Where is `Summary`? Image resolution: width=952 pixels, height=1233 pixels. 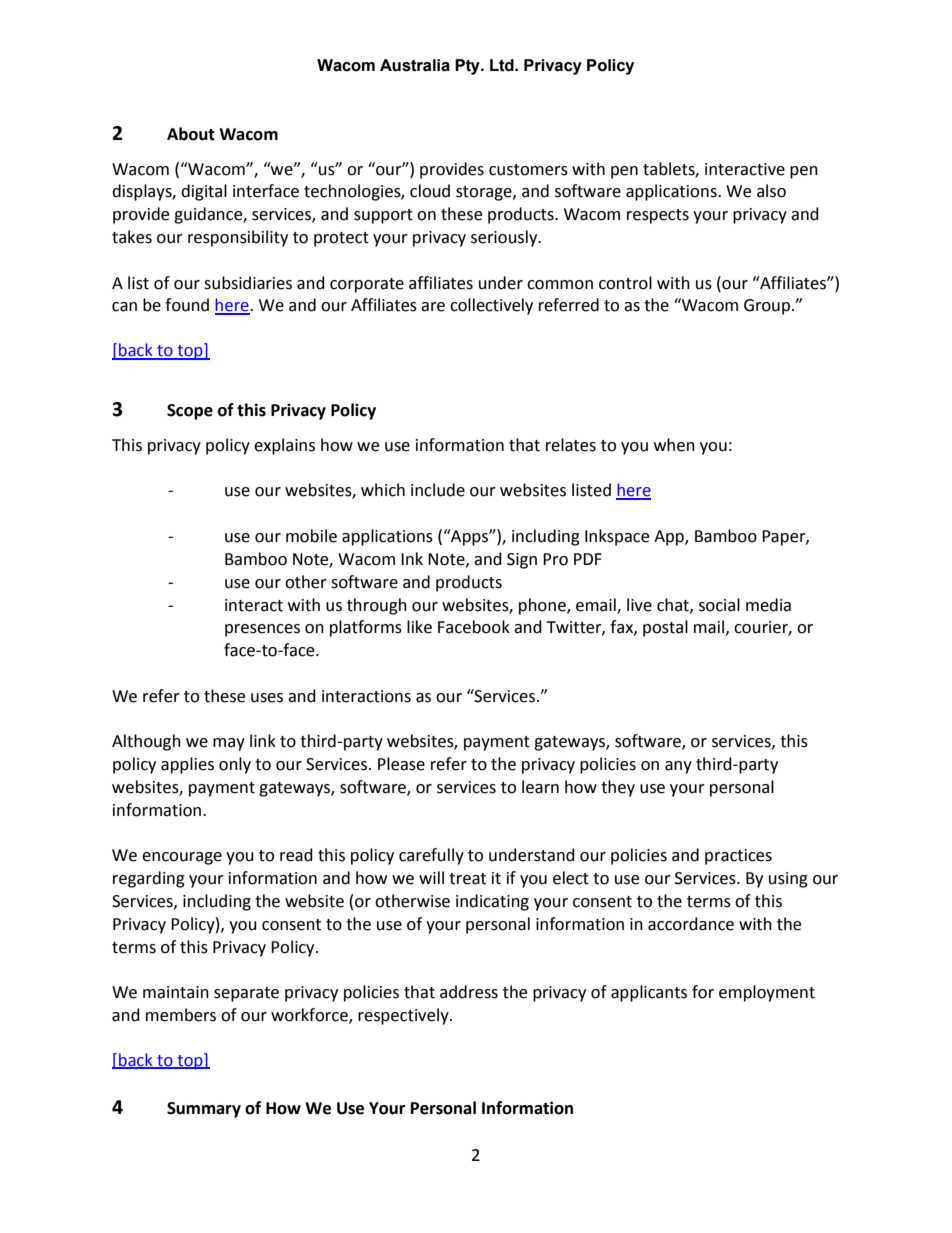 Summary is located at coordinates (204, 1110).
